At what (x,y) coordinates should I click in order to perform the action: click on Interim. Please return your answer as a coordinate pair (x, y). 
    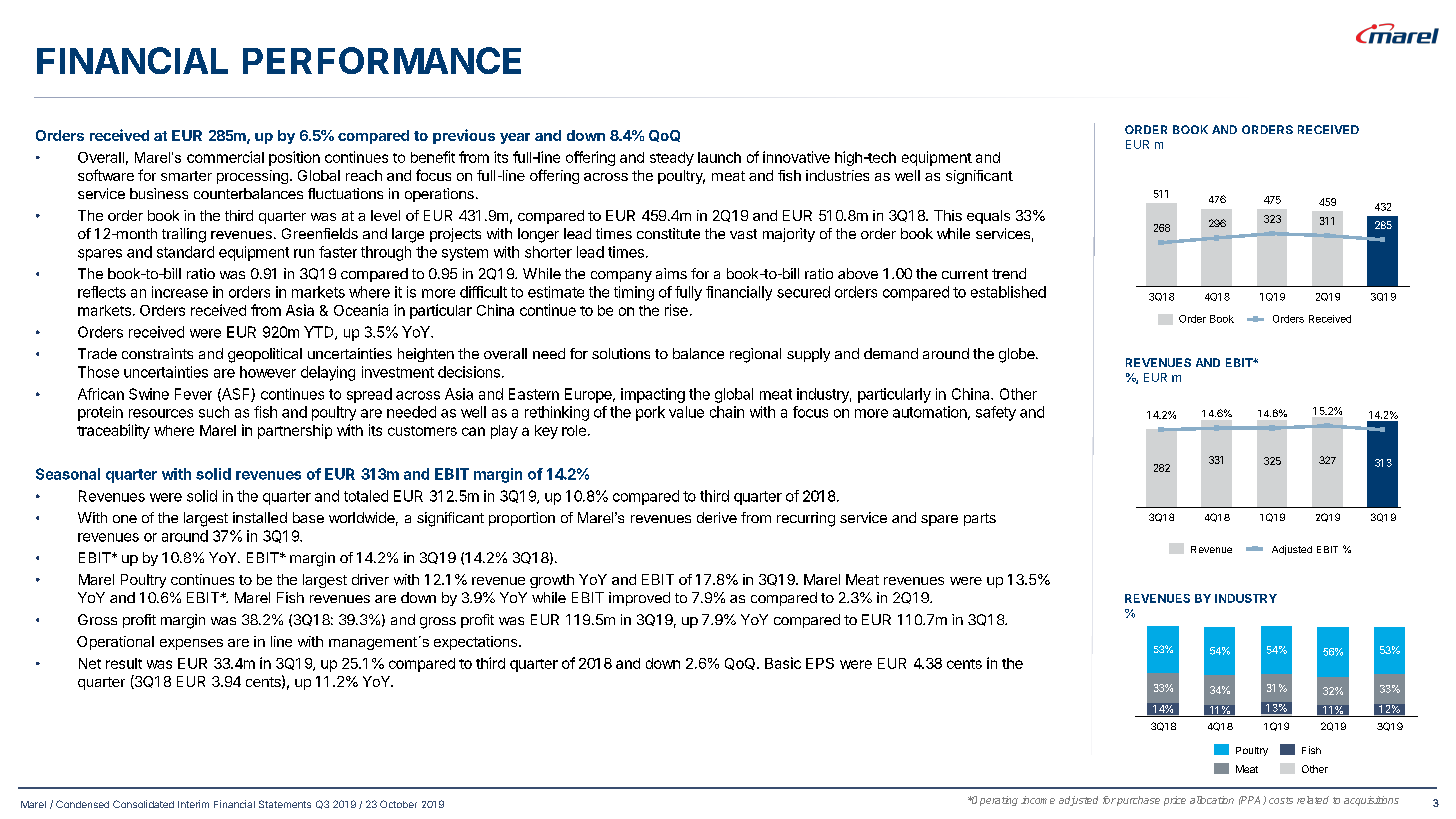
    Looking at the image, I should click on (193, 804).
